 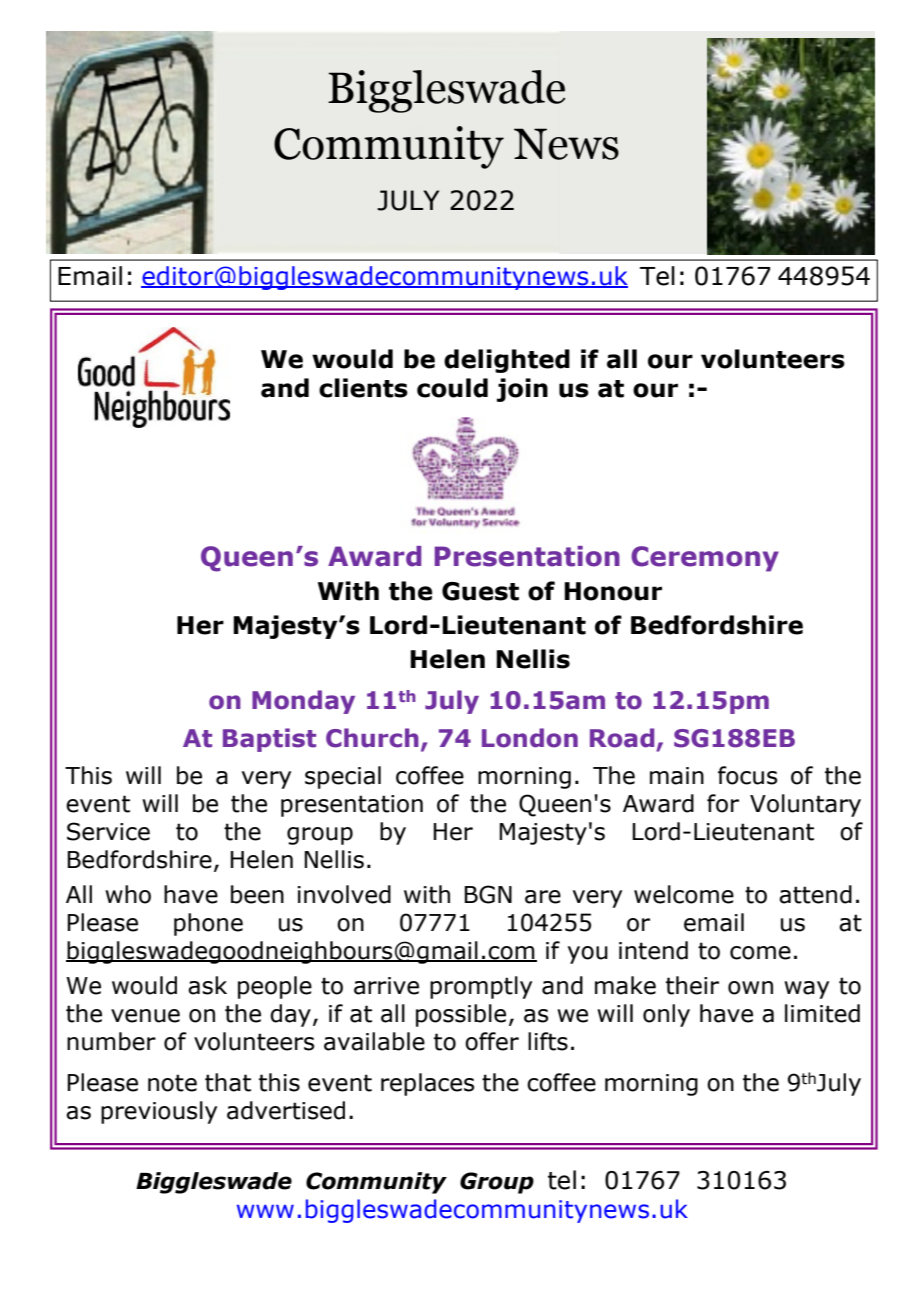 I want to click on could, so click(x=452, y=388).
